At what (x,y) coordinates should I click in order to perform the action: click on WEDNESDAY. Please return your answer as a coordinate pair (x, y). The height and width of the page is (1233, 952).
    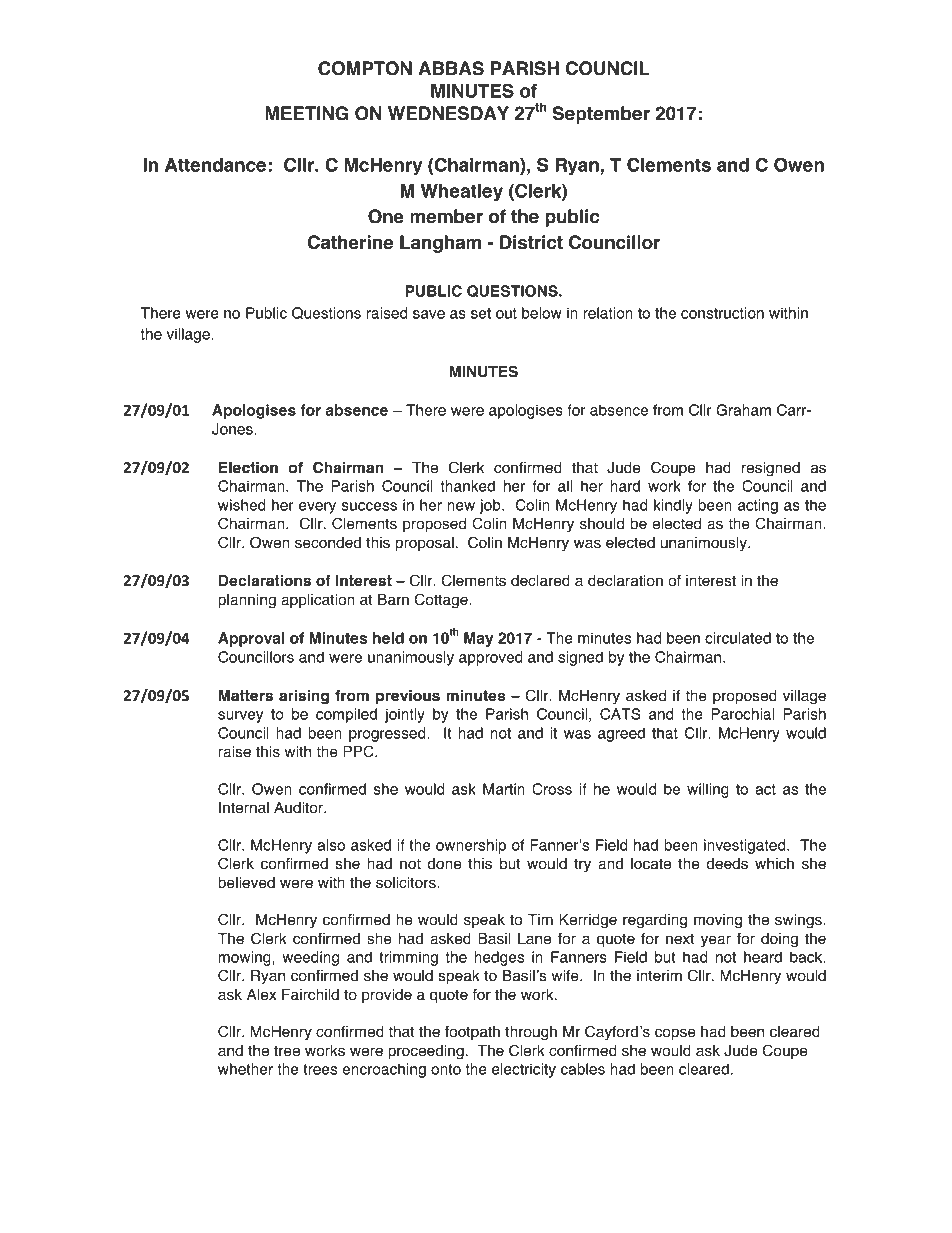
    Looking at the image, I should click on (448, 113).
